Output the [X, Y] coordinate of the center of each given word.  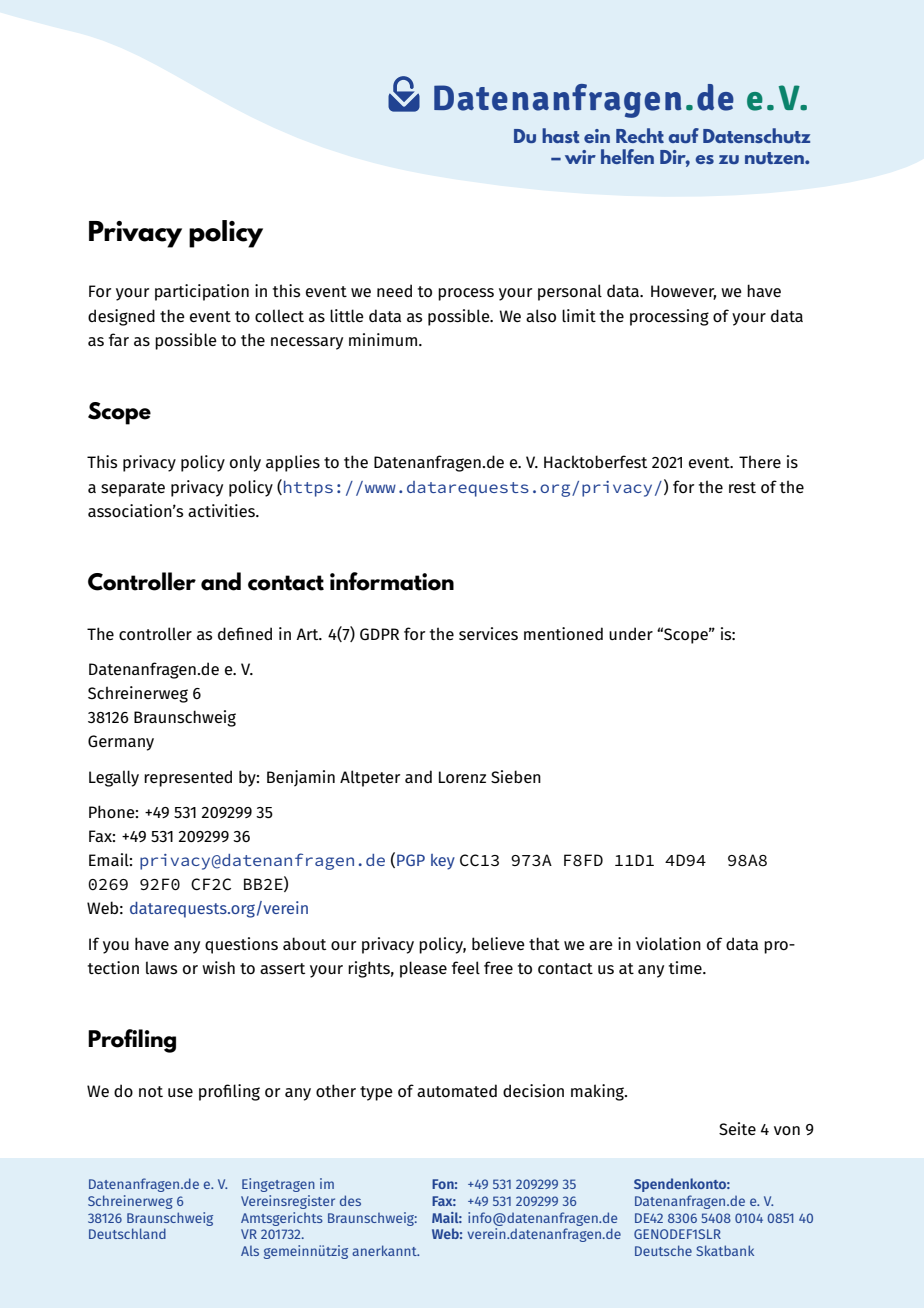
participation [202, 292]
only [245, 463]
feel [466, 967]
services [488, 633]
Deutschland [127, 1233]
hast [561, 135]
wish [218, 967]
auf [683, 135]
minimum [384, 339]
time [686, 967]
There [760, 461]
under [631, 633]
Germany [121, 743]
